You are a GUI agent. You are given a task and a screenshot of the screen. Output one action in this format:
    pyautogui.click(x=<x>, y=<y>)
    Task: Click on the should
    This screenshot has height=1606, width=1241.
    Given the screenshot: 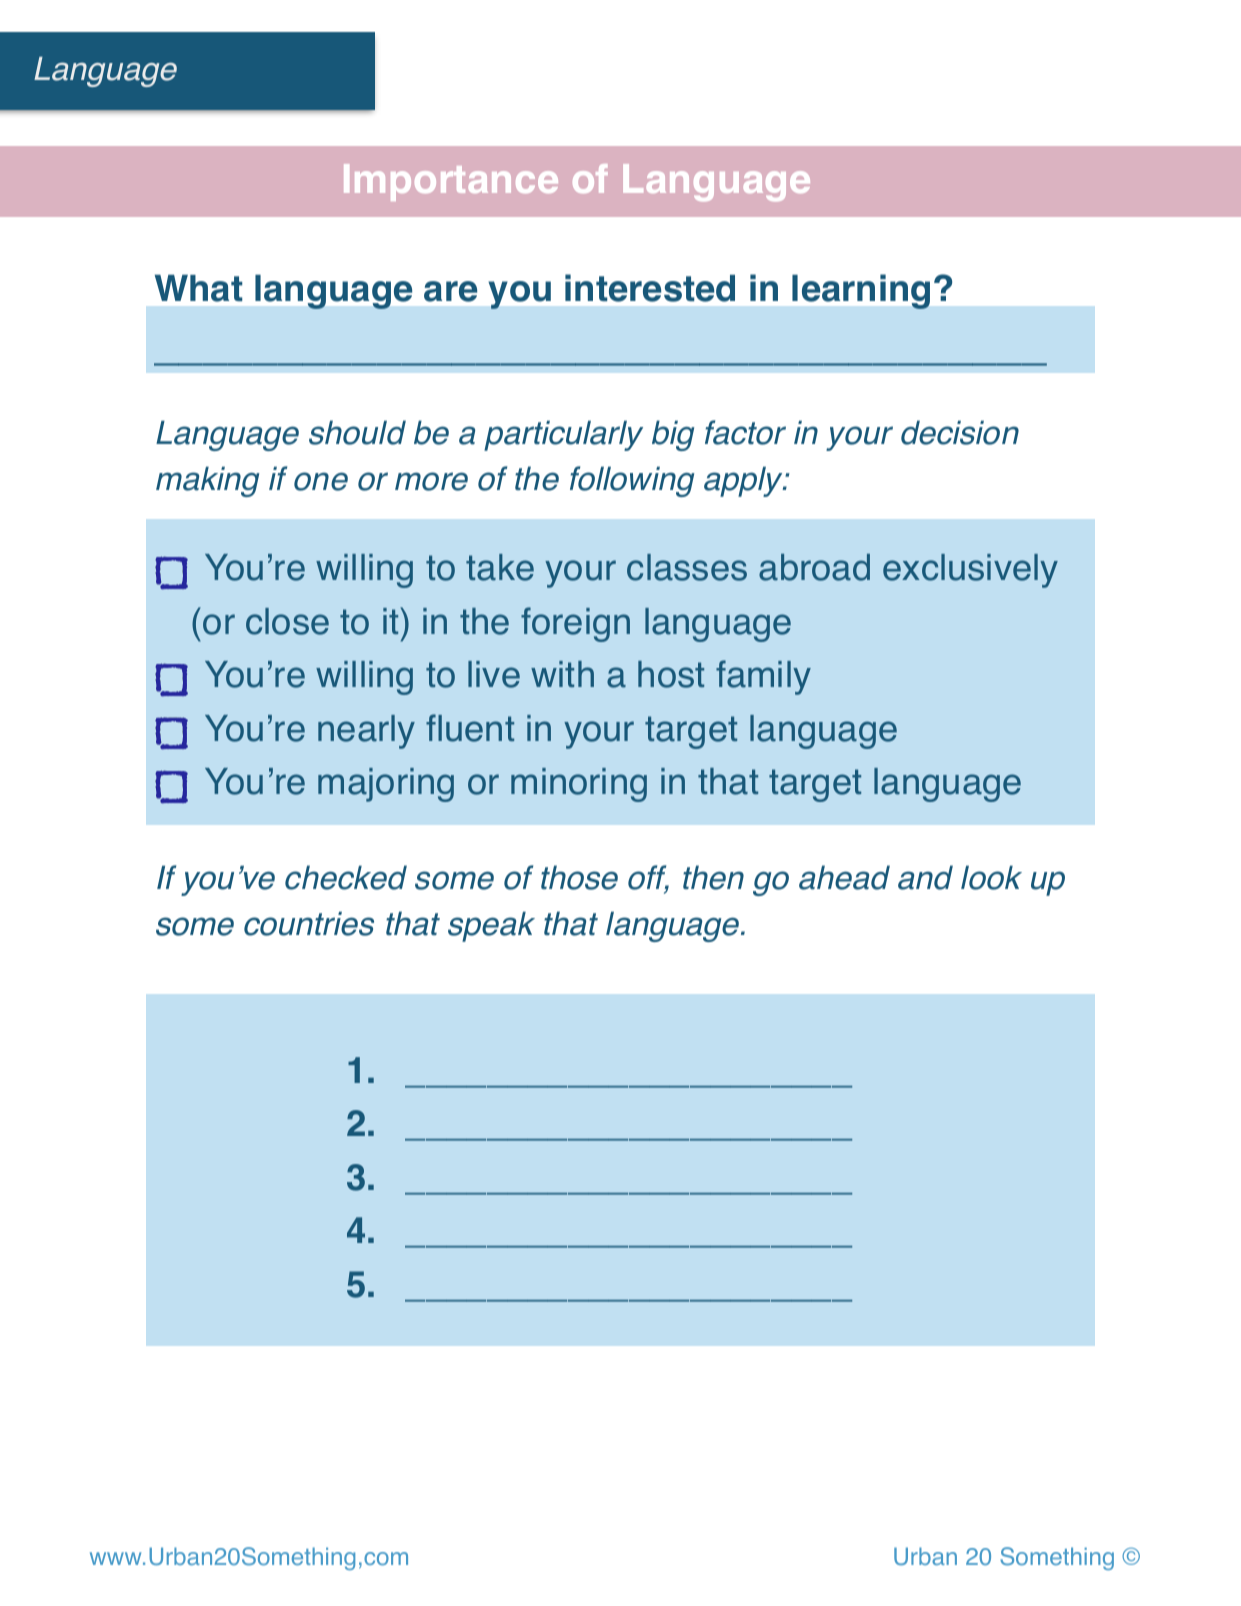 What is the action you would take?
    pyautogui.click(x=357, y=432)
